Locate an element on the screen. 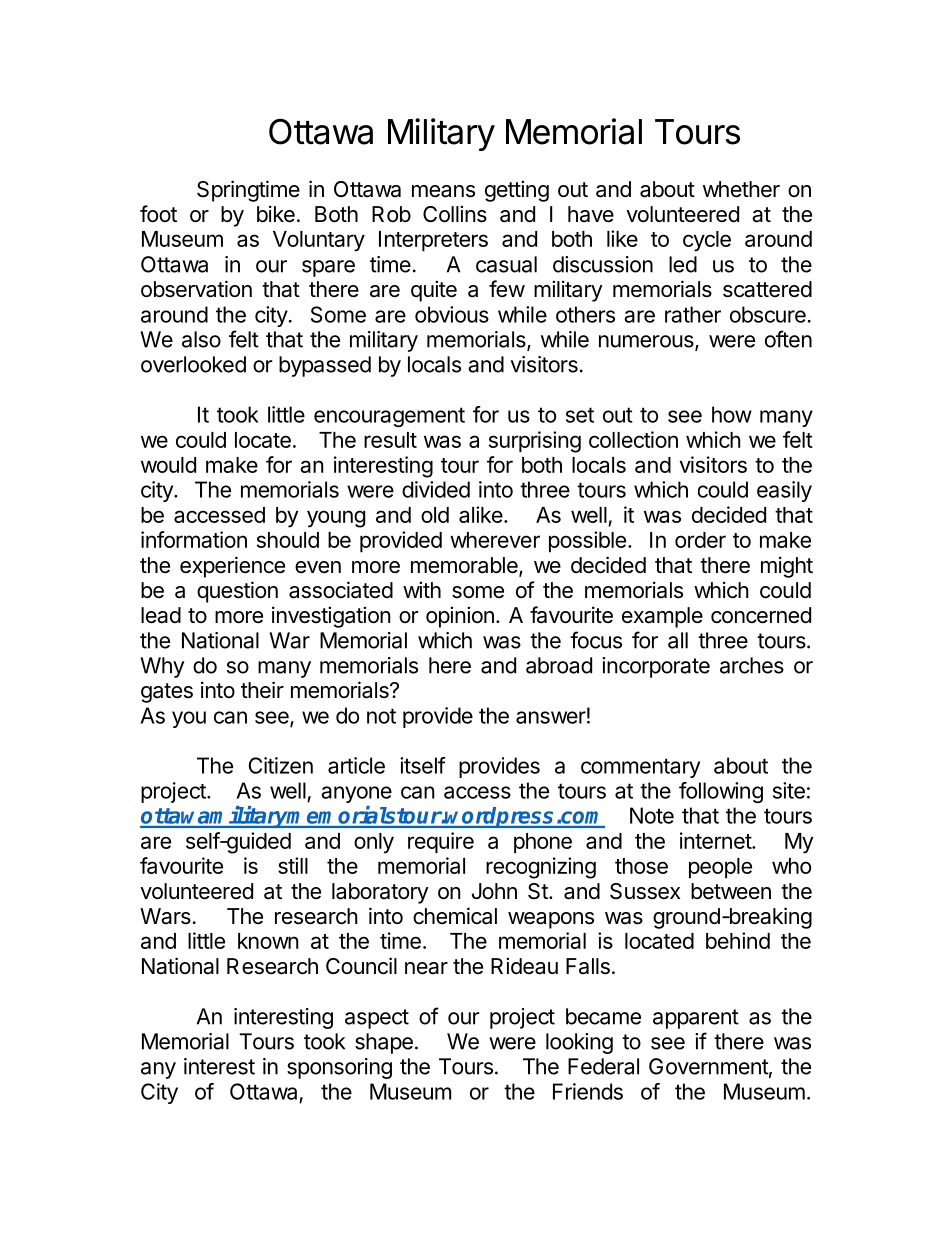 Image resolution: width=952 pixels, height=1233 pixels. cycle is located at coordinates (707, 241).
